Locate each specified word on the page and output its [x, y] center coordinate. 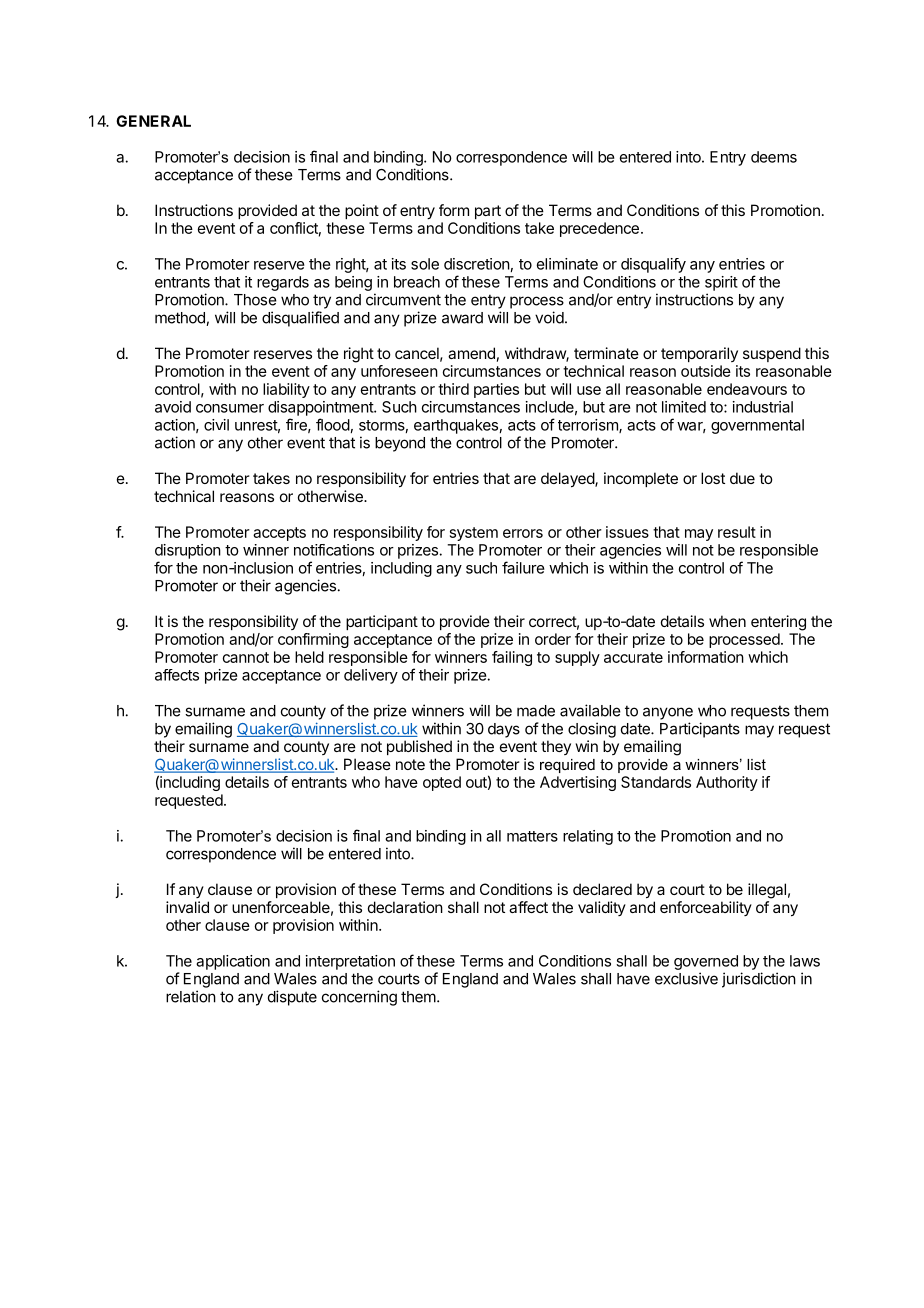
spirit [721, 283]
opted [442, 783]
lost [713, 478]
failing [512, 658]
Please [367, 764]
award [462, 318]
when [727, 621]
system [474, 534]
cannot [246, 657]
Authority [727, 783]
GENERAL [153, 121]
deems [774, 157]
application [233, 962]
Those [255, 300]
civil [216, 425]
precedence [599, 229]
